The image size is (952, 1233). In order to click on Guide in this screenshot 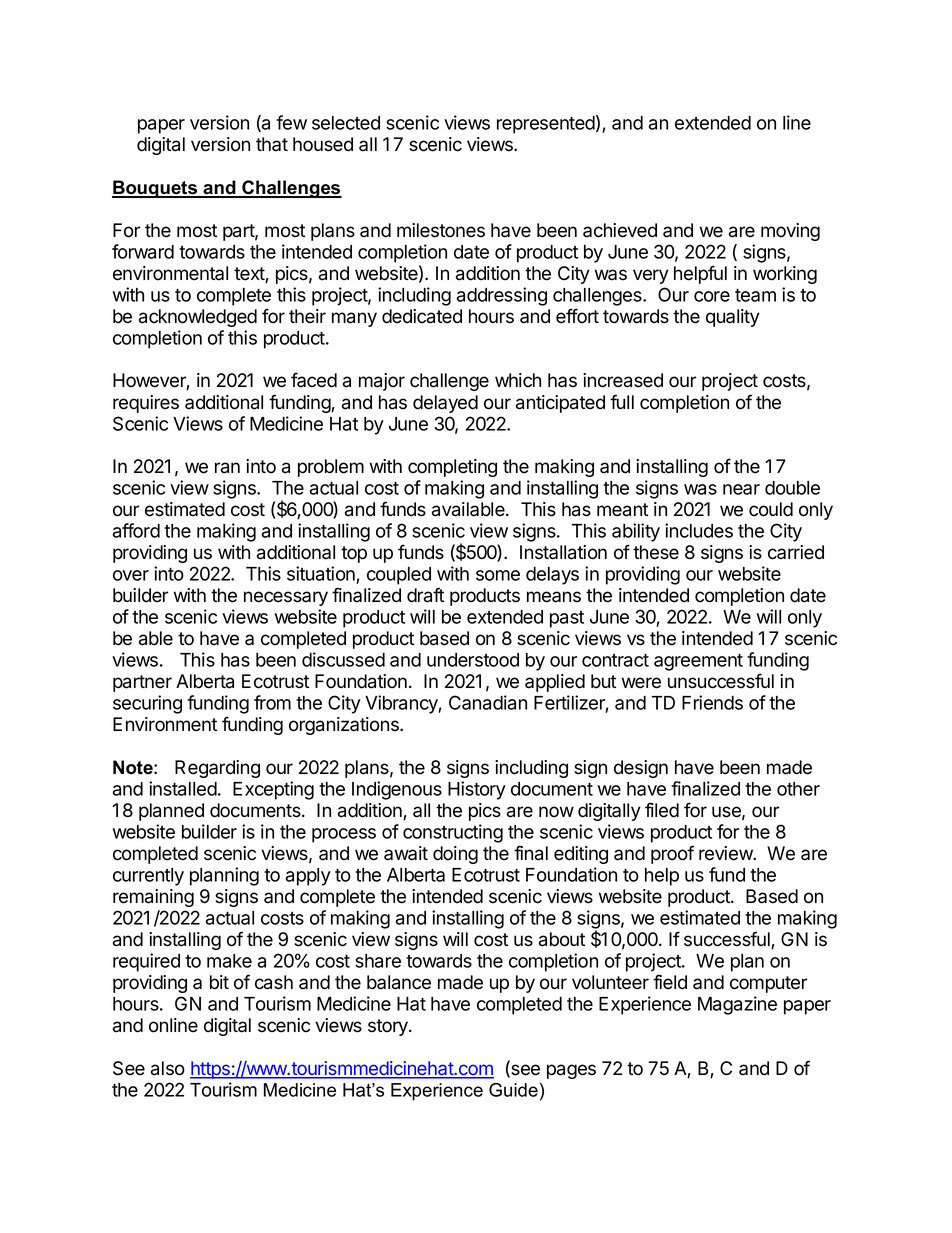, I will do `click(513, 1090)`.
